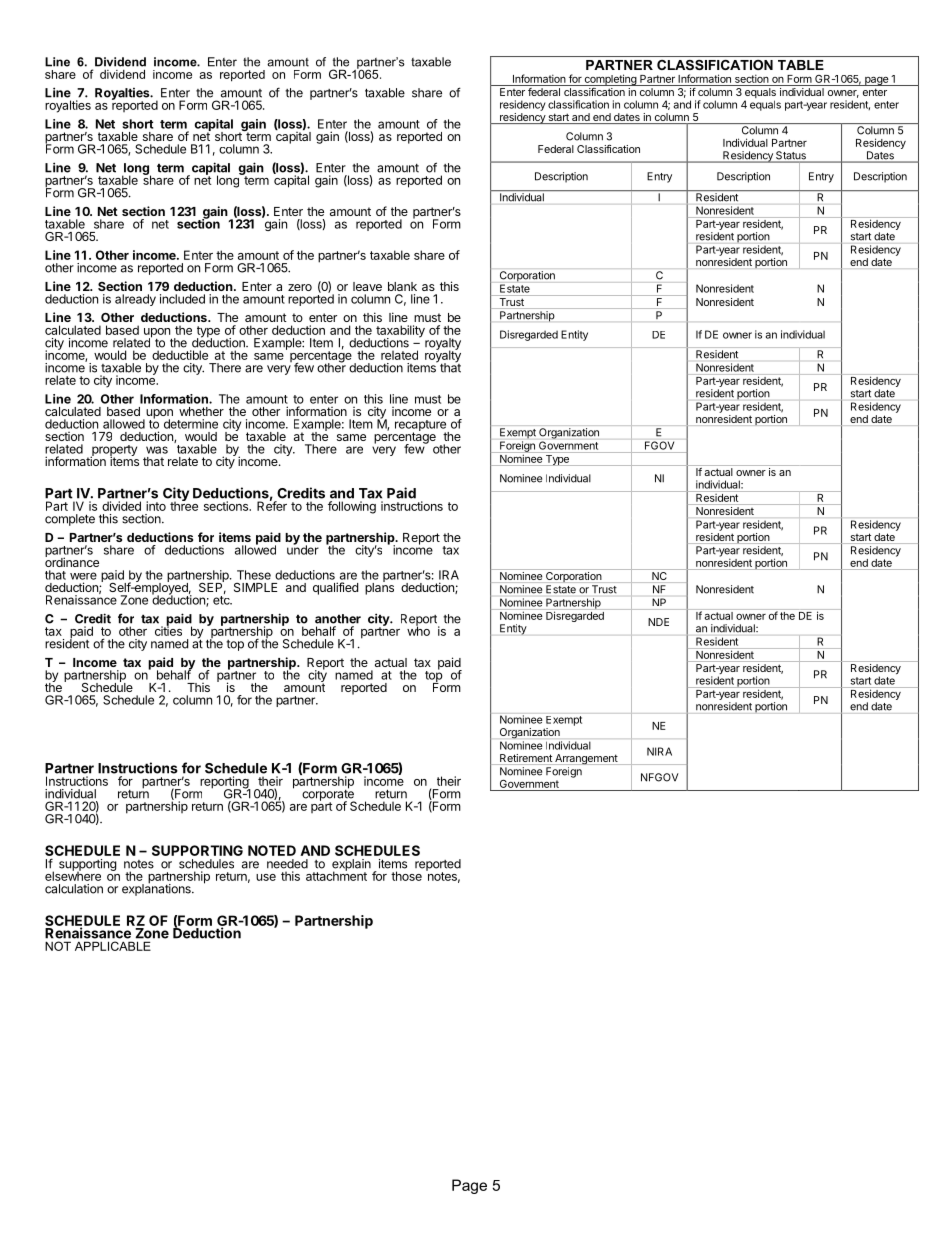  What do you see at coordinates (135, 300) in the image?
I see `already` at bounding box center [135, 300].
